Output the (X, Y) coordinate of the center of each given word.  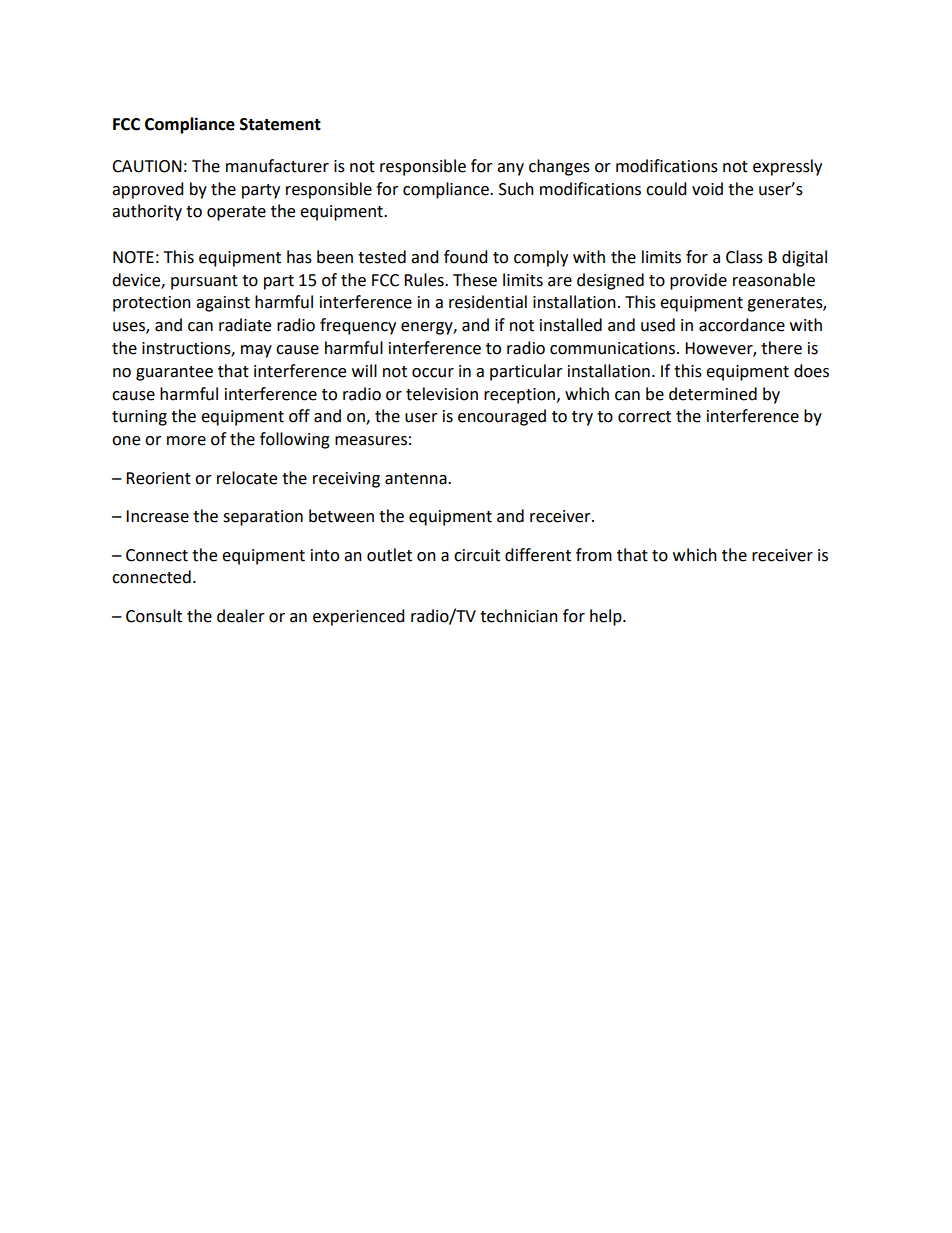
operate (236, 213)
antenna (417, 479)
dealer (241, 616)
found (466, 257)
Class (744, 257)
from (594, 555)
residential (488, 302)
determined (713, 394)
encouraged (502, 417)
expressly (787, 167)
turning (139, 418)
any (510, 169)
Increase (157, 516)
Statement (280, 124)
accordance (742, 325)
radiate (245, 325)
